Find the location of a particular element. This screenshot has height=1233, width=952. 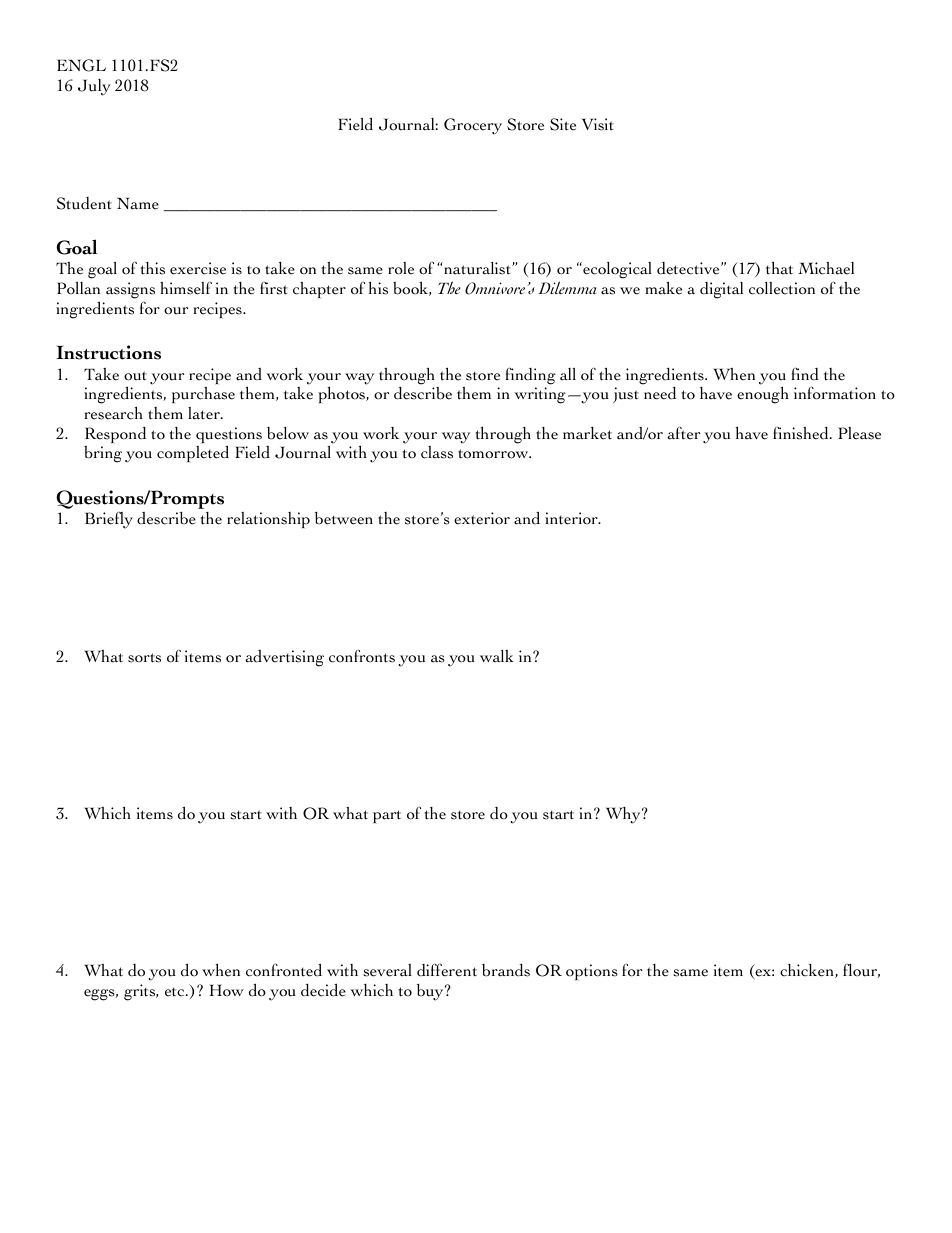

finished is located at coordinates (802, 433).
